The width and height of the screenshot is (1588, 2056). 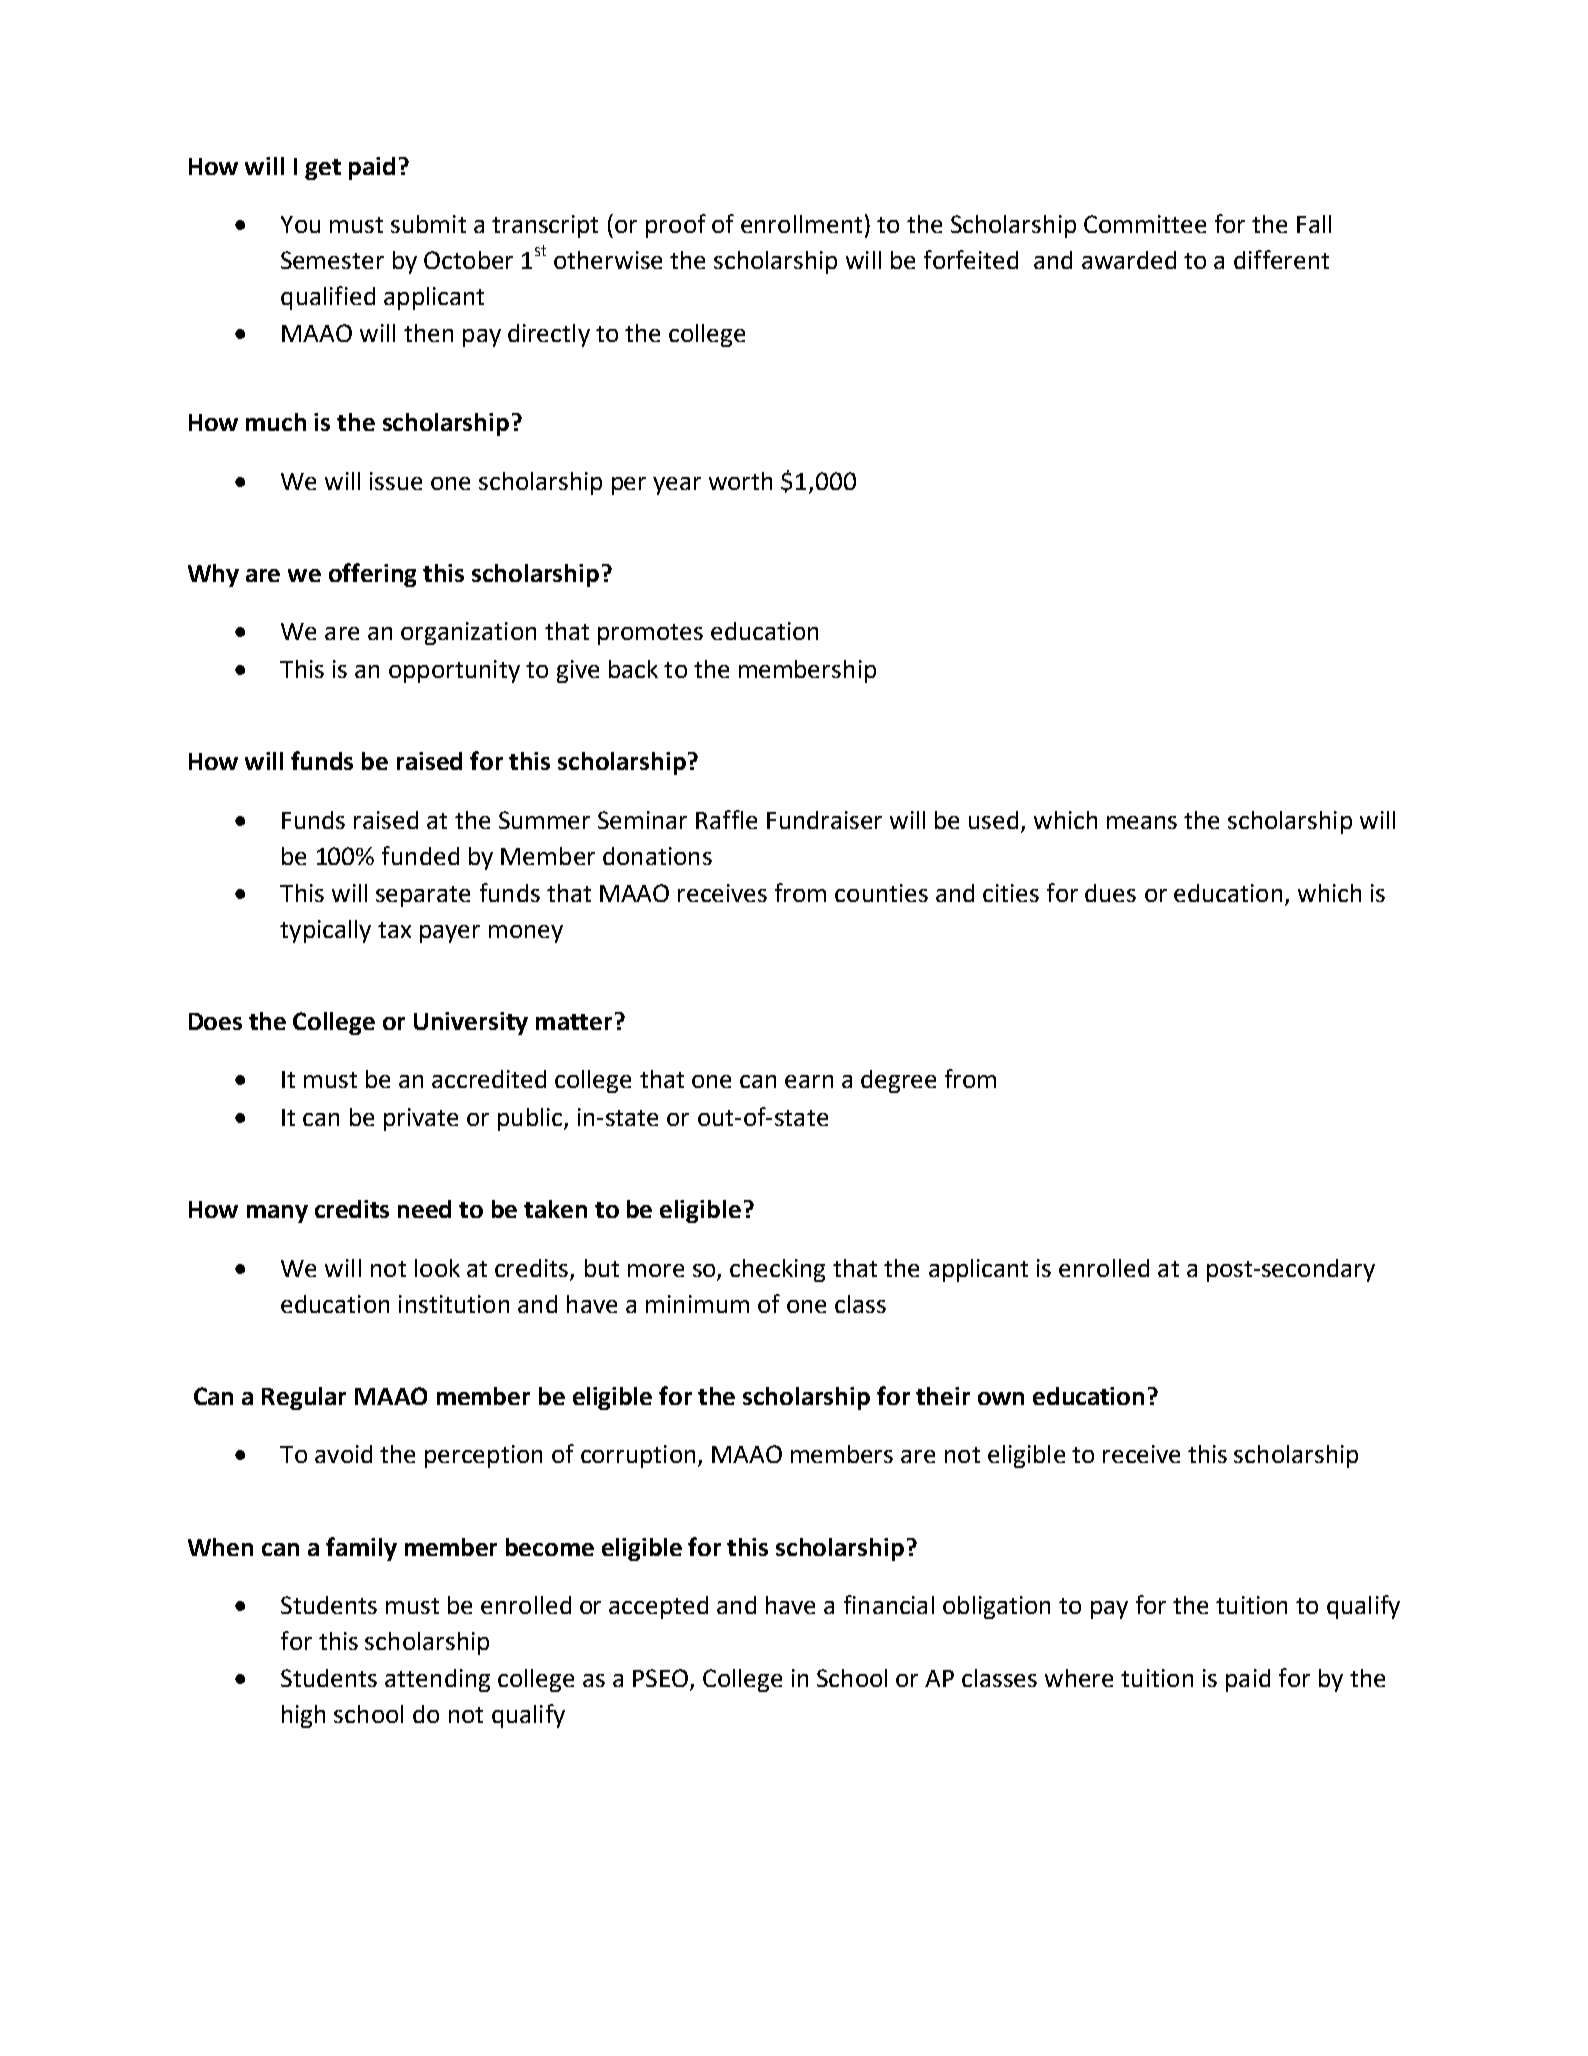 What do you see at coordinates (1110, 893) in the screenshot?
I see `dues` at bounding box center [1110, 893].
